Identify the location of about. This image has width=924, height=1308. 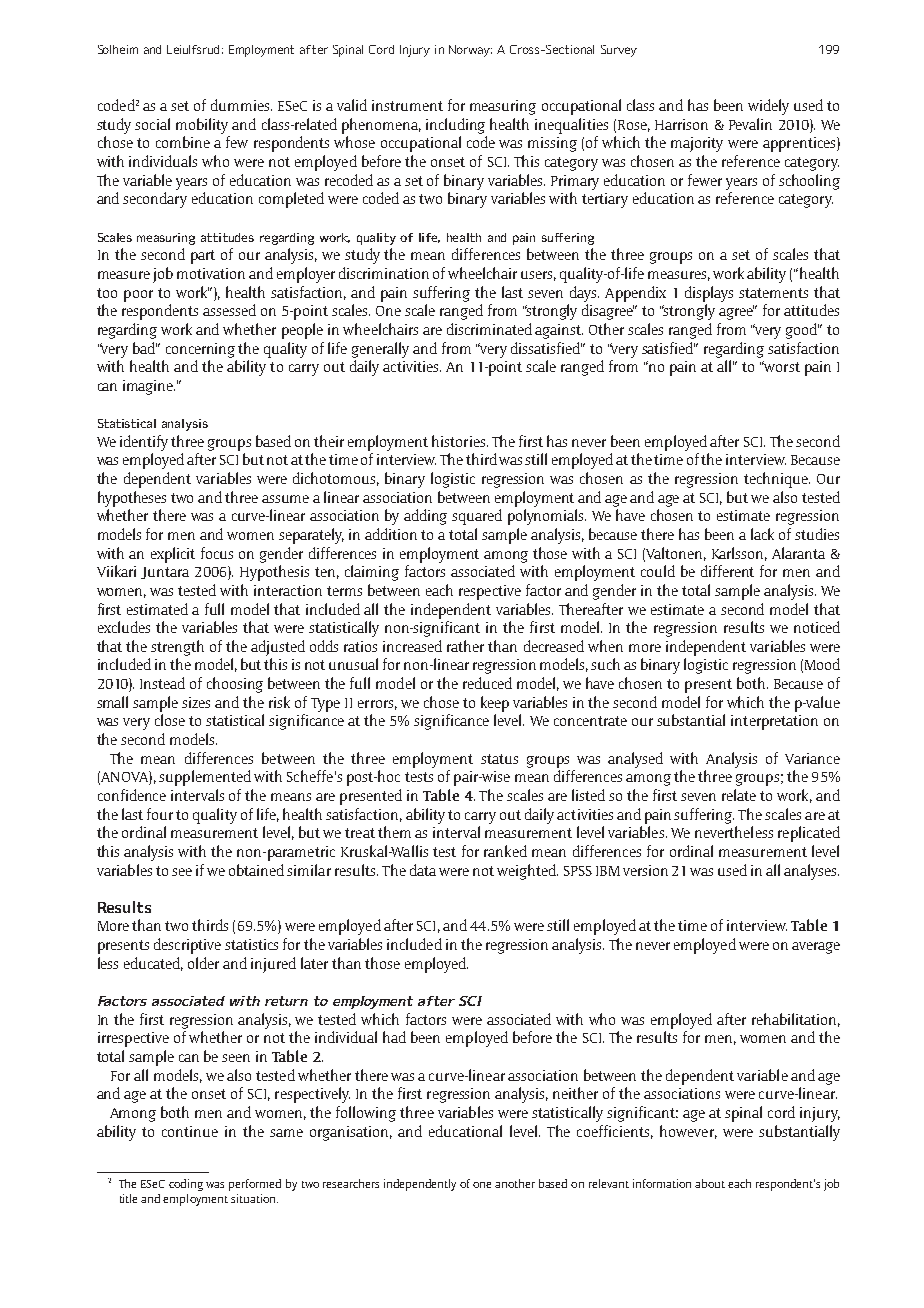
(710, 1183).
